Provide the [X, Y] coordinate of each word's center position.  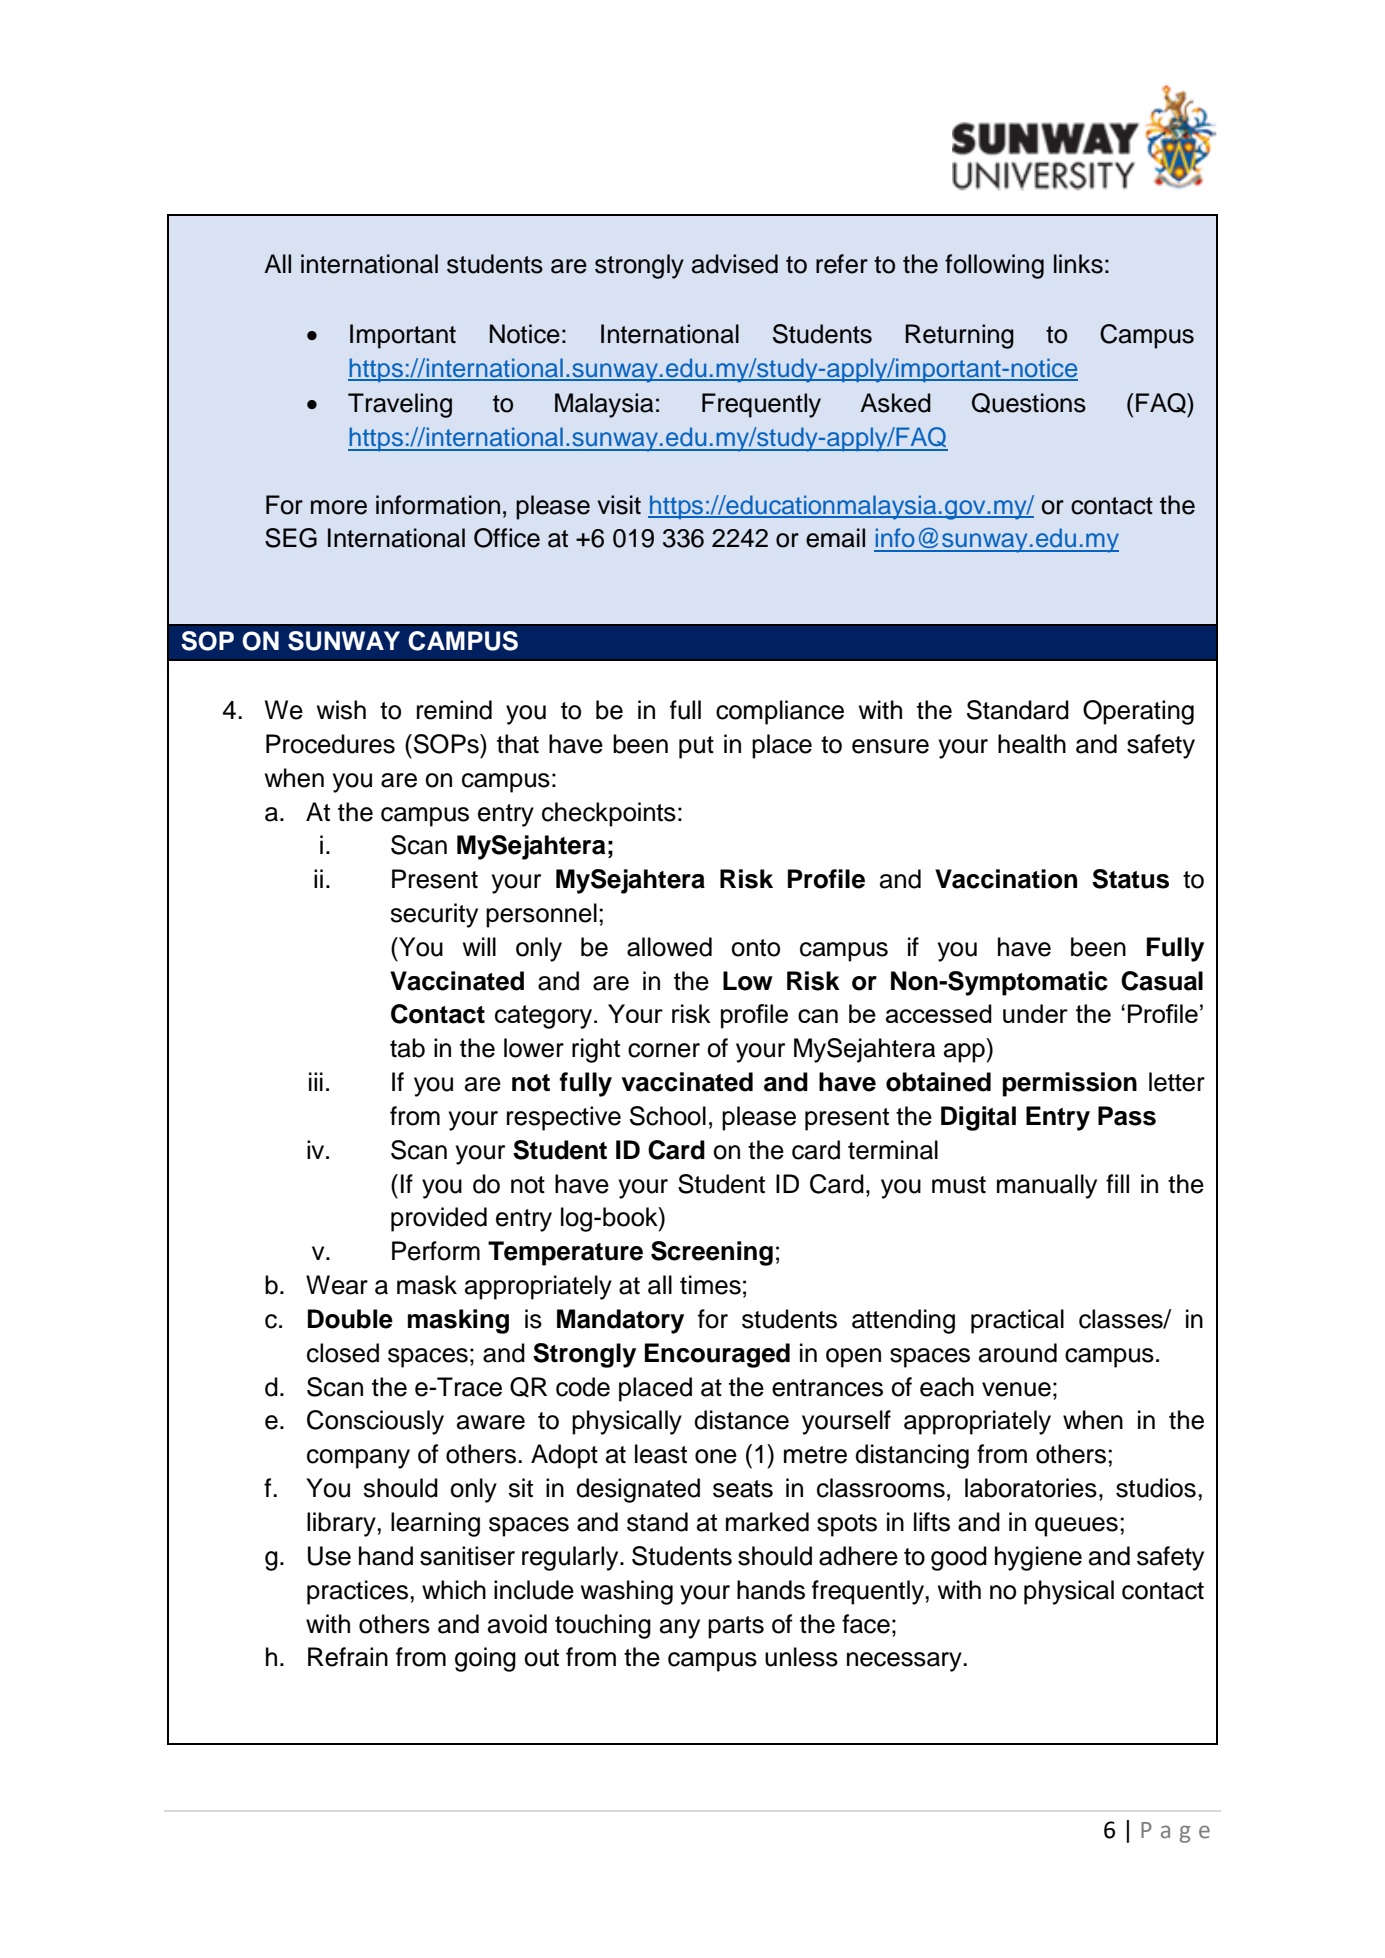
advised [735, 264]
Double [350, 1319]
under [1035, 1013]
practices [359, 1592]
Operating [1138, 712]
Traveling [400, 405]
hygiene [1038, 1558]
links [1078, 264]
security [434, 915]
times [710, 1285]
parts [736, 1627]
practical [1017, 1321]
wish [341, 710]
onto [755, 948]
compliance [780, 712]
